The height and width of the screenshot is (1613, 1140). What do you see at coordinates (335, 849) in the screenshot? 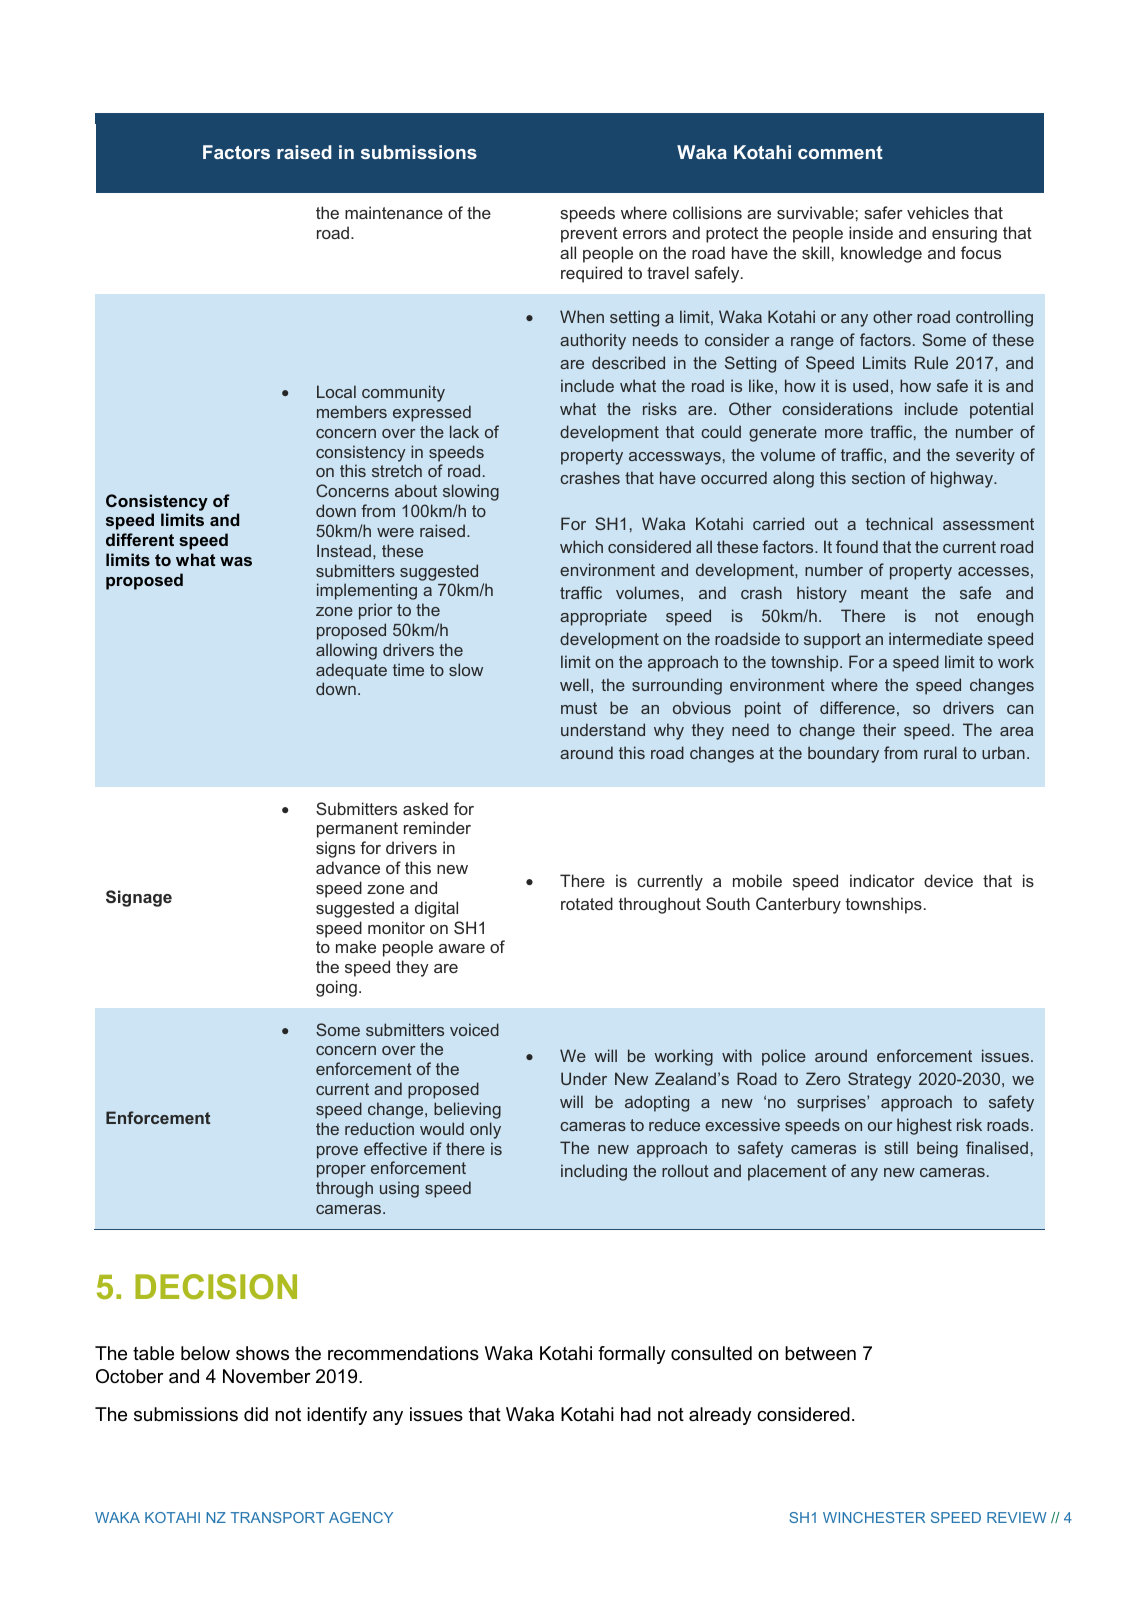
I see `signs` at bounding box center [335, 849].
